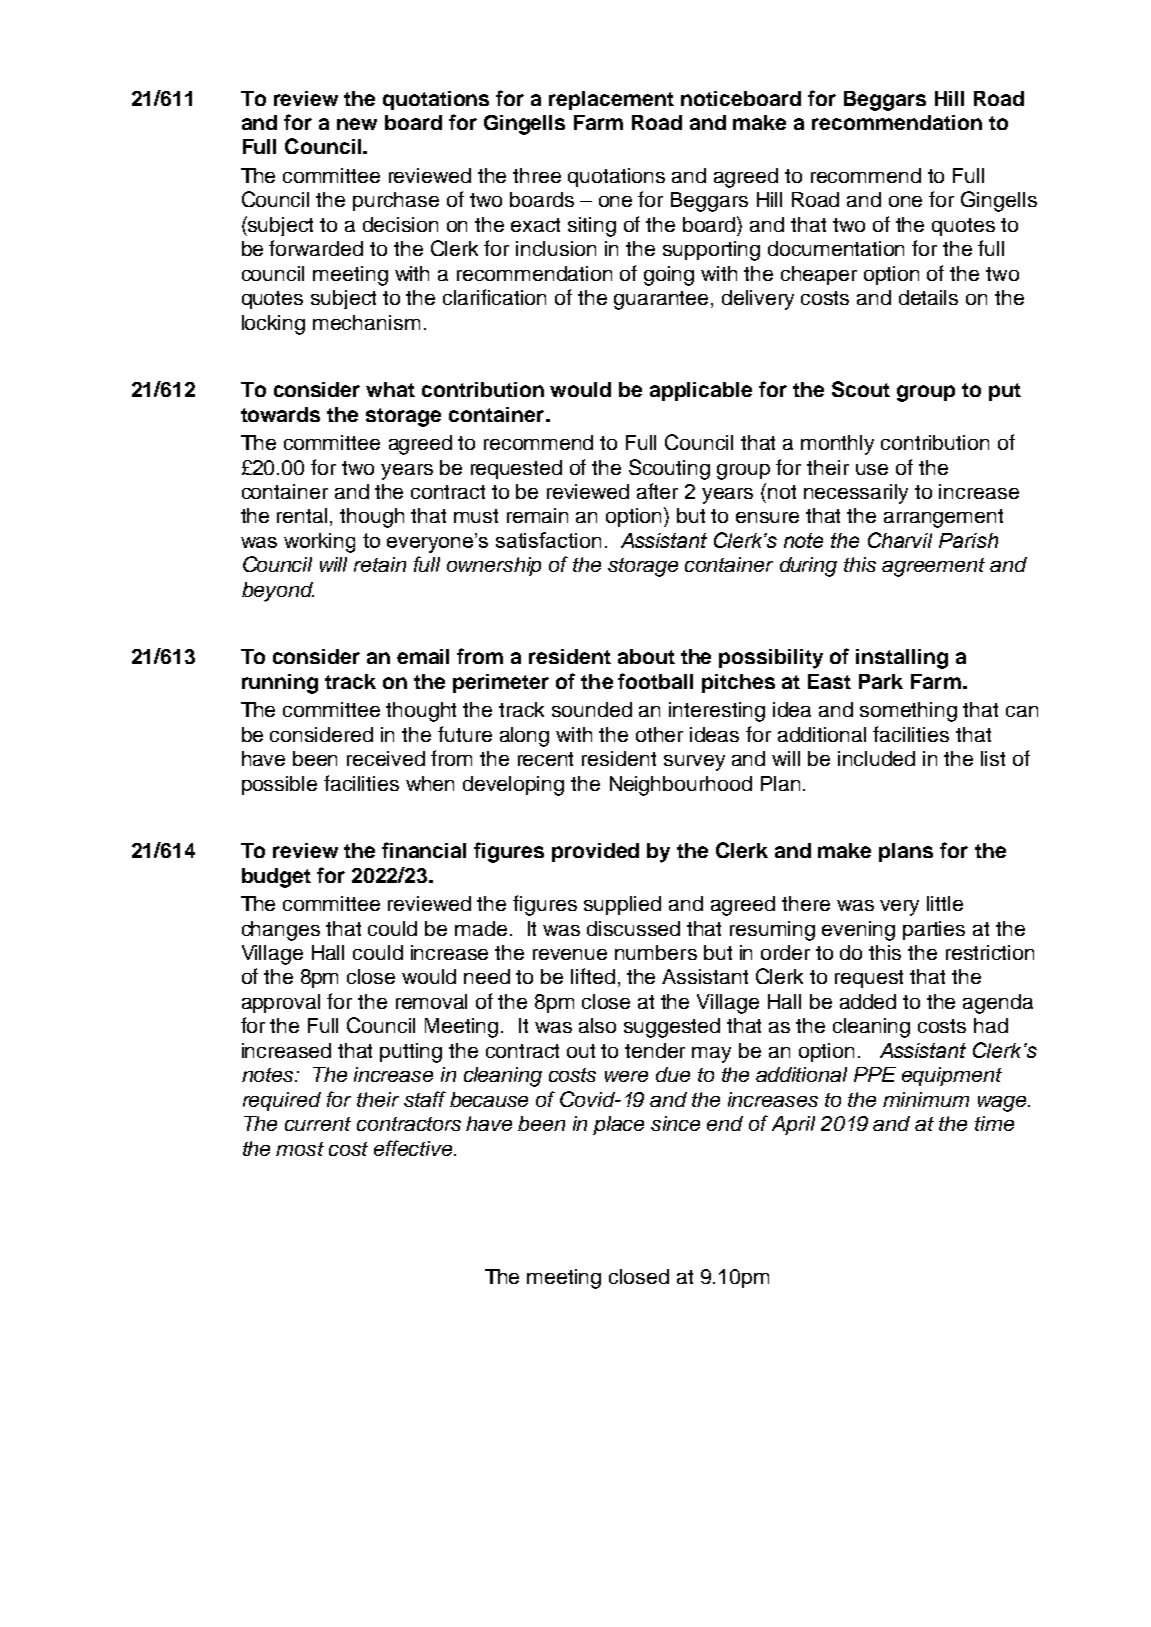  What do you see at coordinates (657, 491) in the screenshot?
I see `after` at bounding box center [657, 491].
